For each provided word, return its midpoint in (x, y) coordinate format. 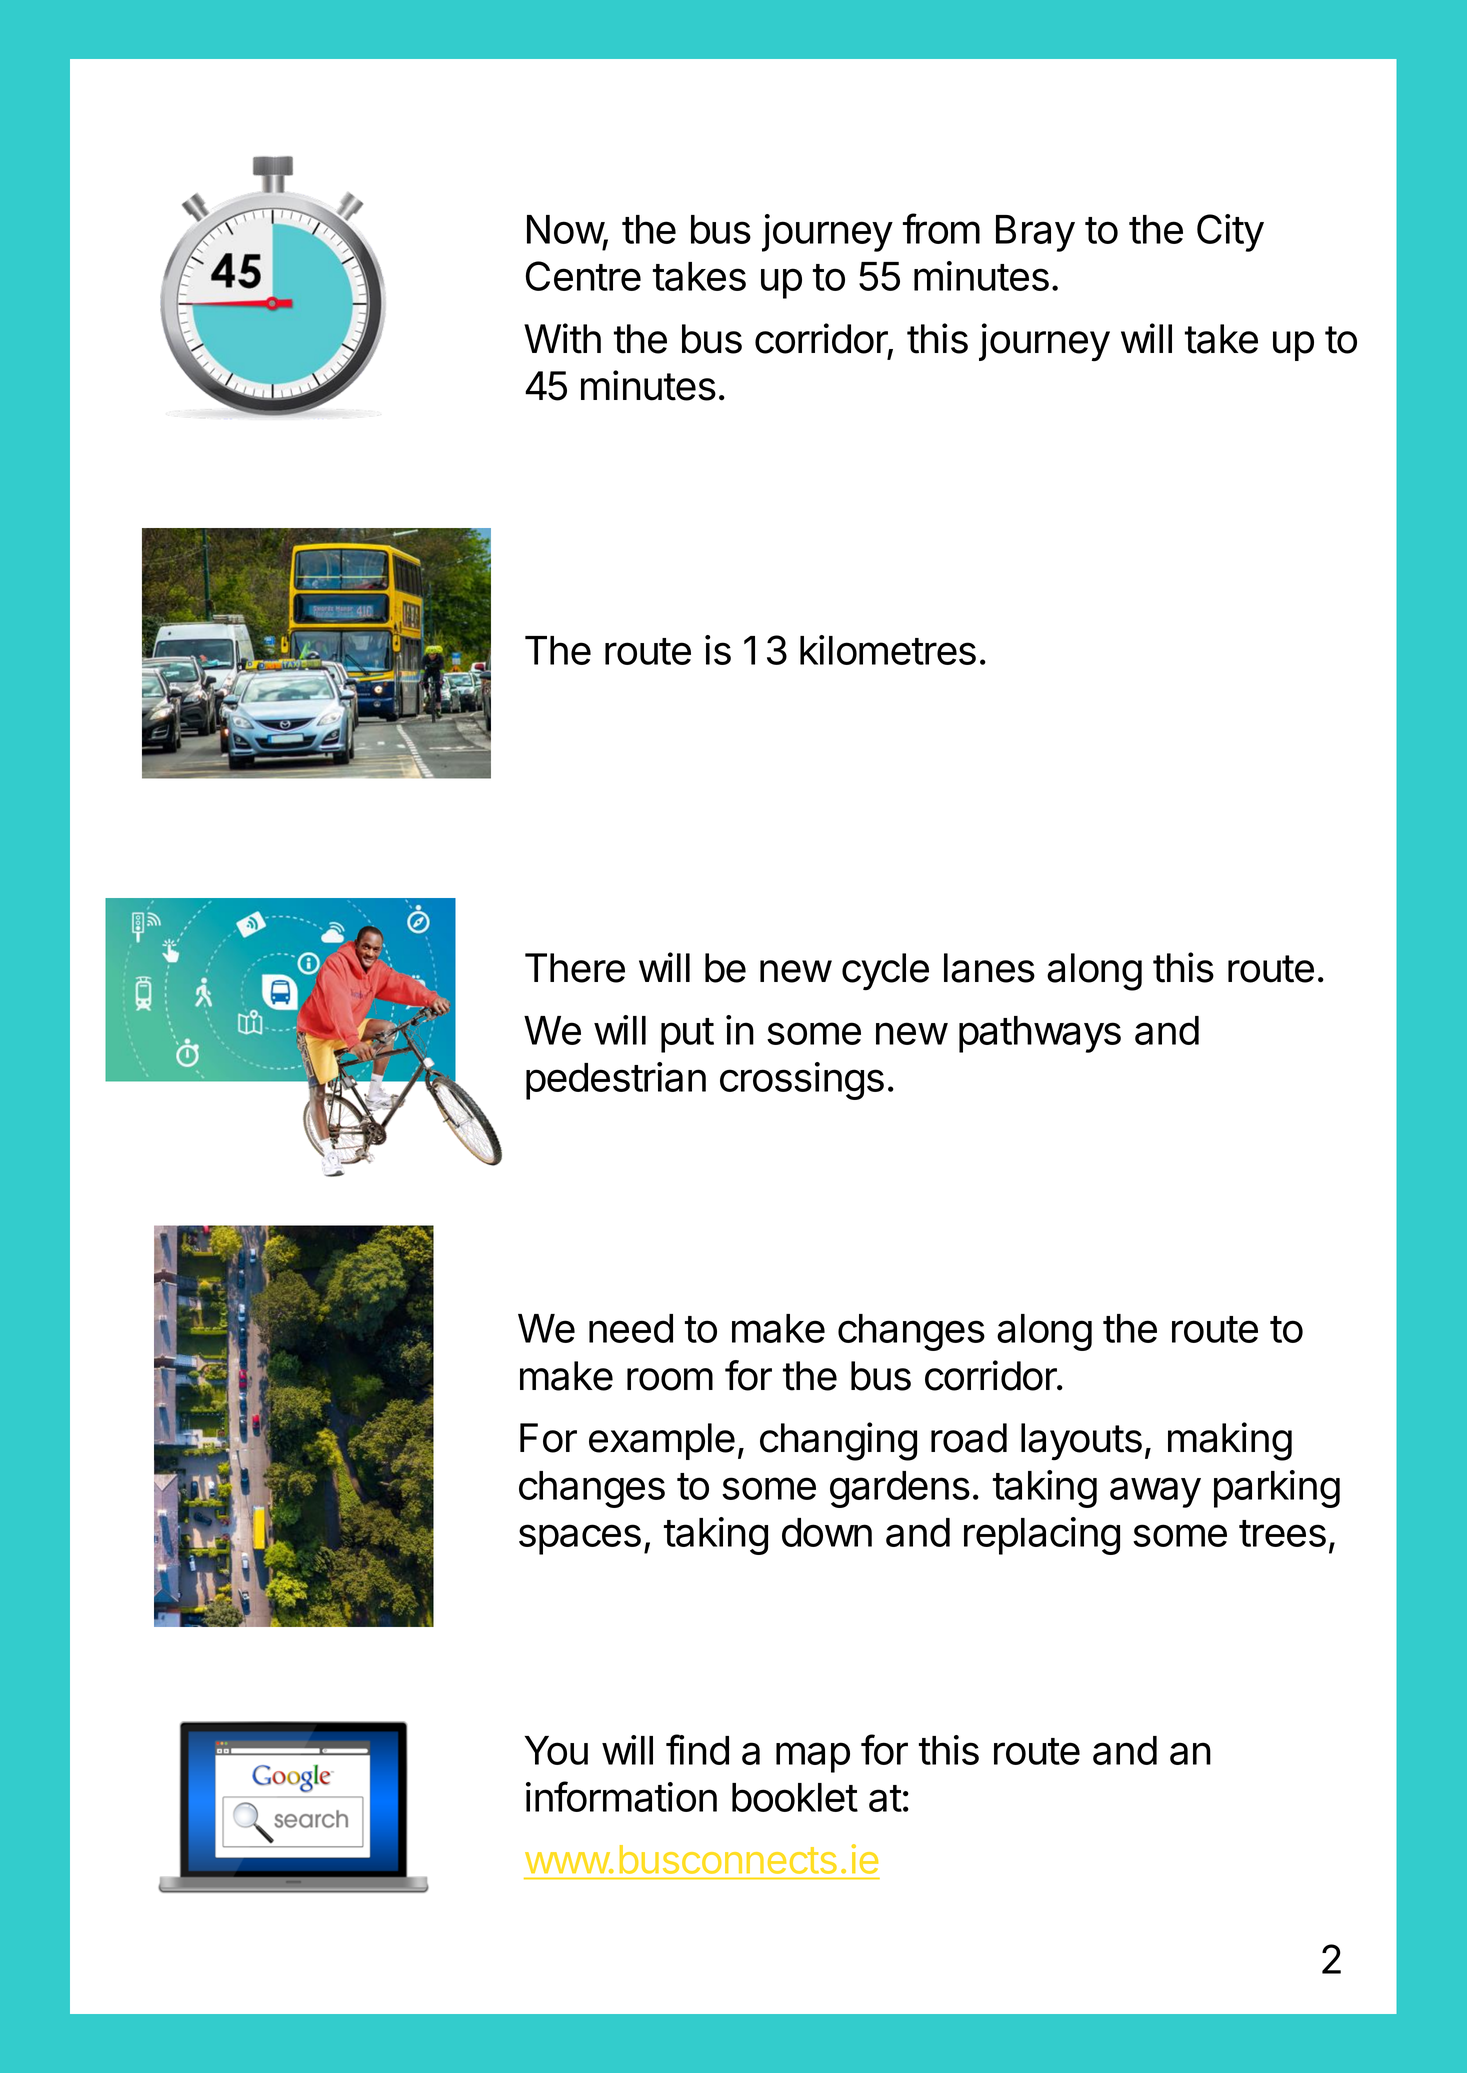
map (813, 1757)
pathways (1040, 1034)
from (941, 228)
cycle (885, 972)
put (687, 1035)
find (697, 1749)
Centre (583, 276)
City (1230, 233)
